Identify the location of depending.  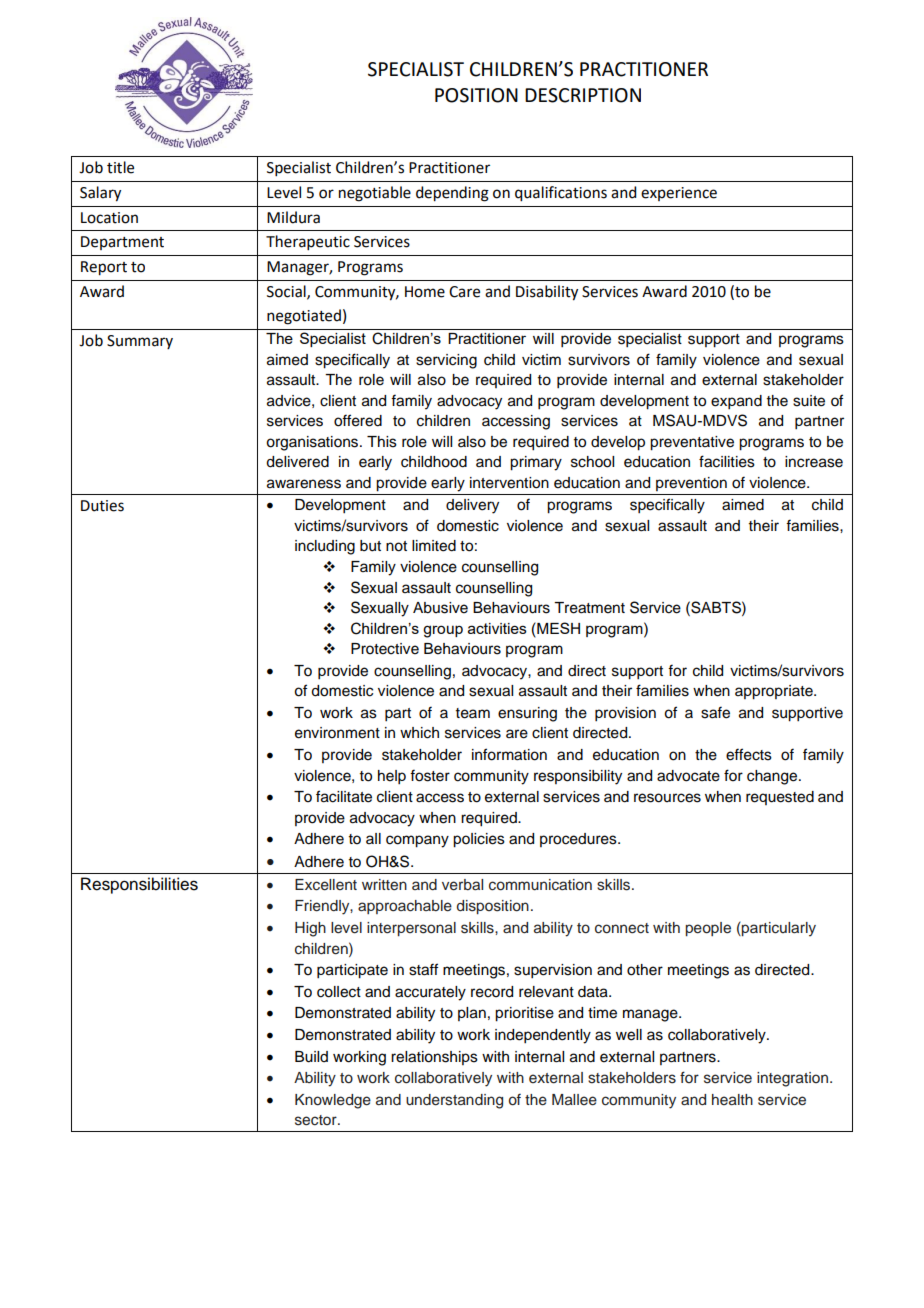
(452, 194).
